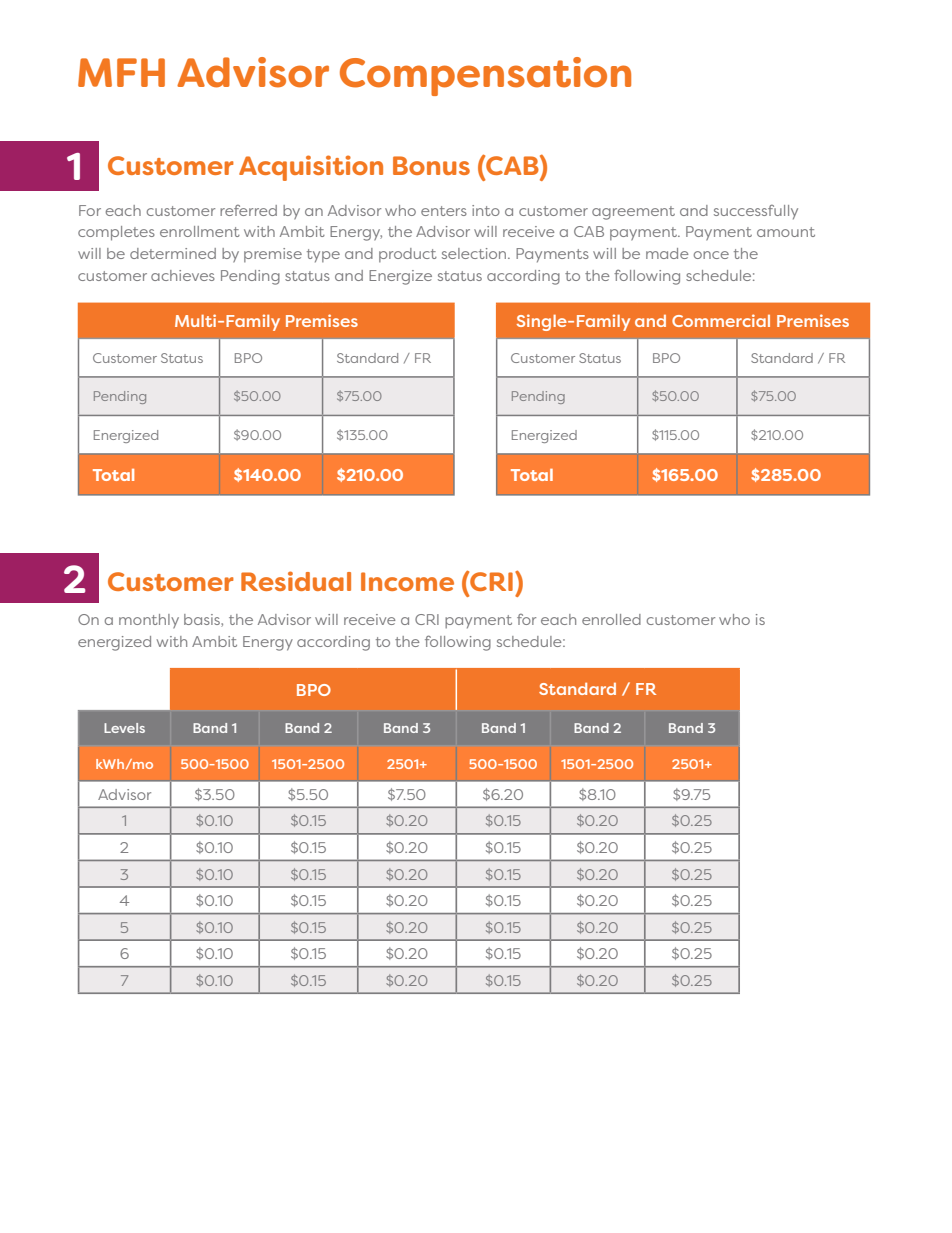  What do you see at coordinates (311, 168) in the page?
I see `Acquisition` at bounding box center [311, 168].
